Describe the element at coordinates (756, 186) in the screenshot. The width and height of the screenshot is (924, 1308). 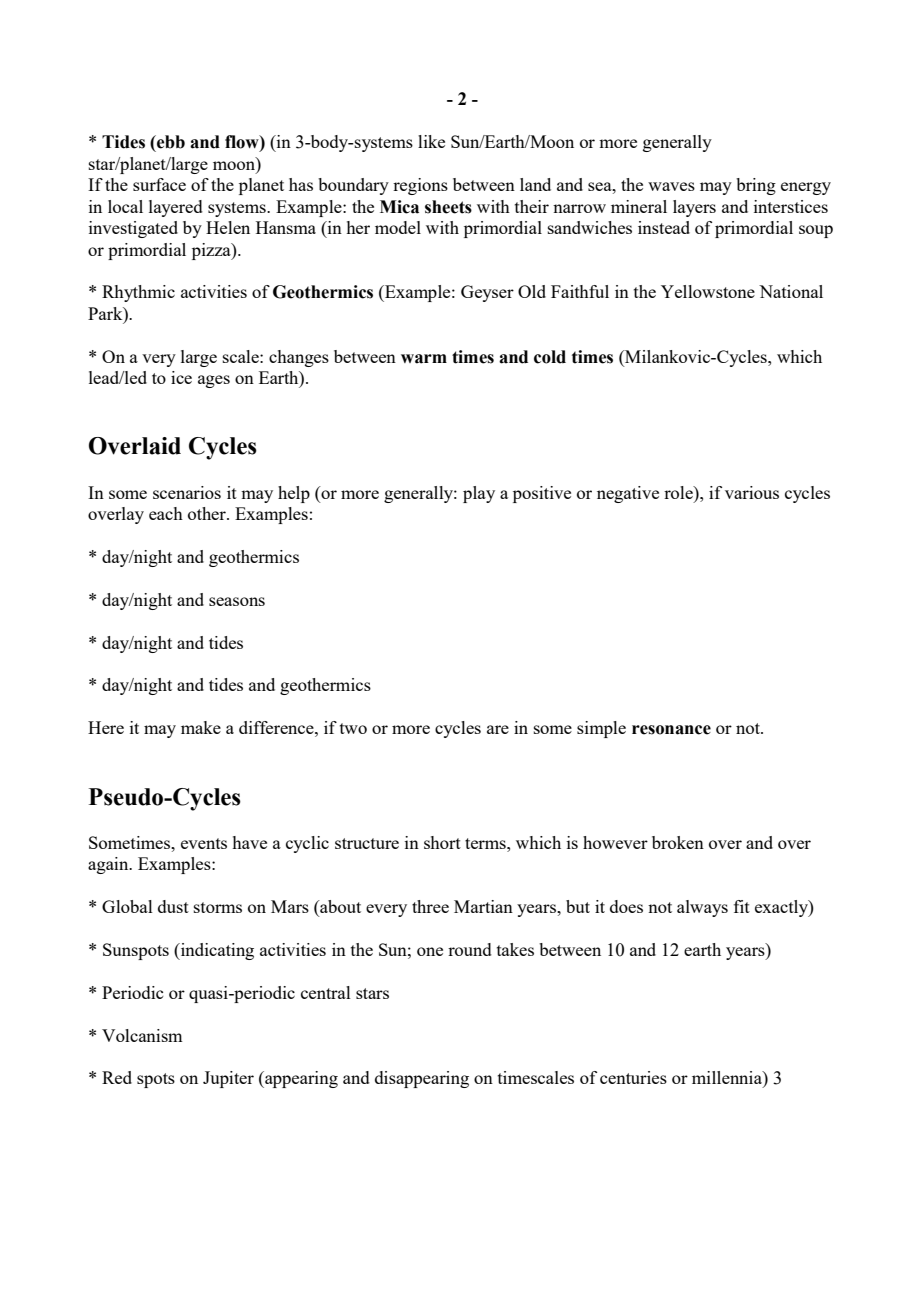
I see `bring` at that location.
